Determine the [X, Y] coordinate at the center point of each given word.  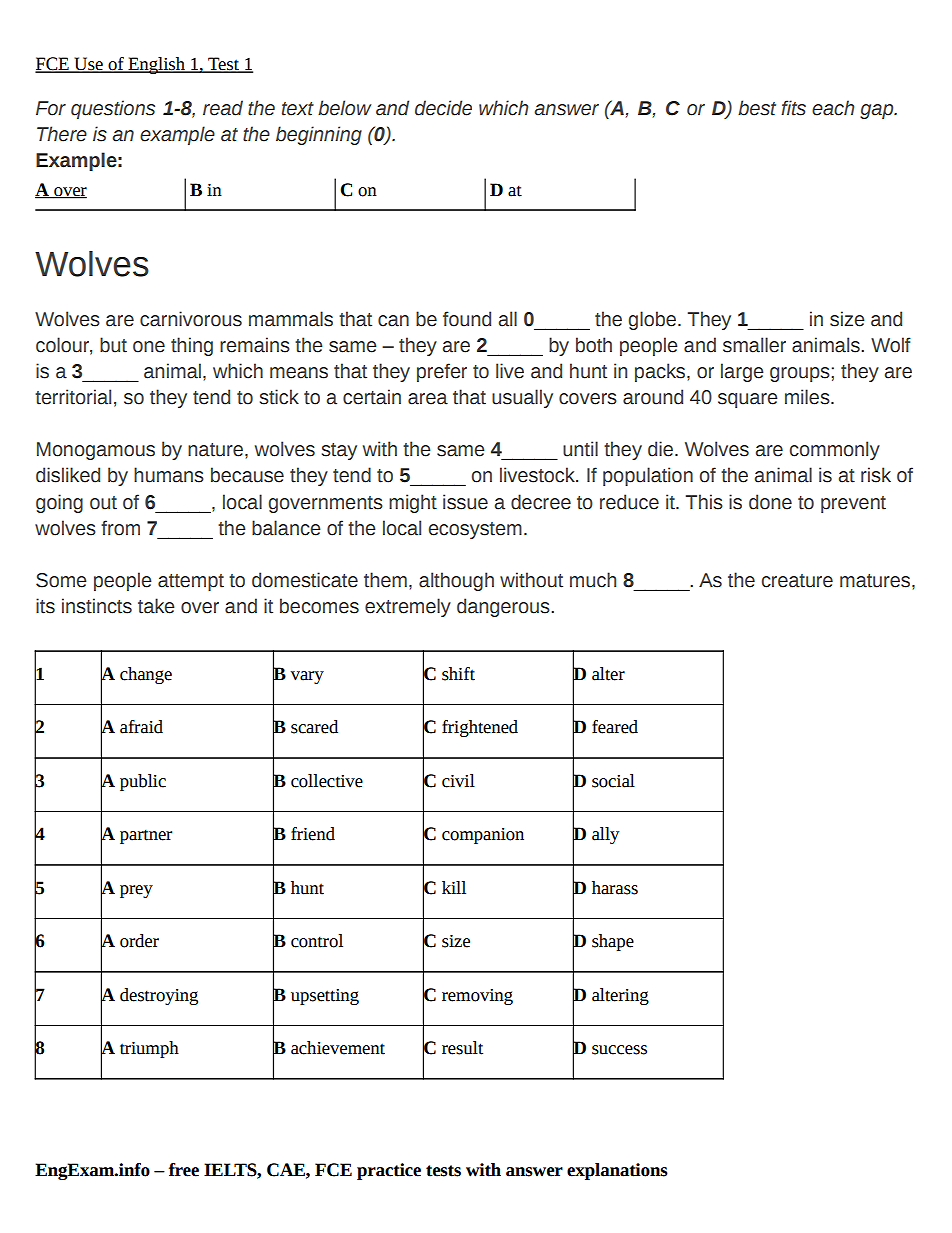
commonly [835, 450]
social [613, 781]
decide [443, 108]
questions [113, 109]
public [143, 782]
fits [793, 108]
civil [458, 781]
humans [169, 475]
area [428, 399]
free [184, 1170]
